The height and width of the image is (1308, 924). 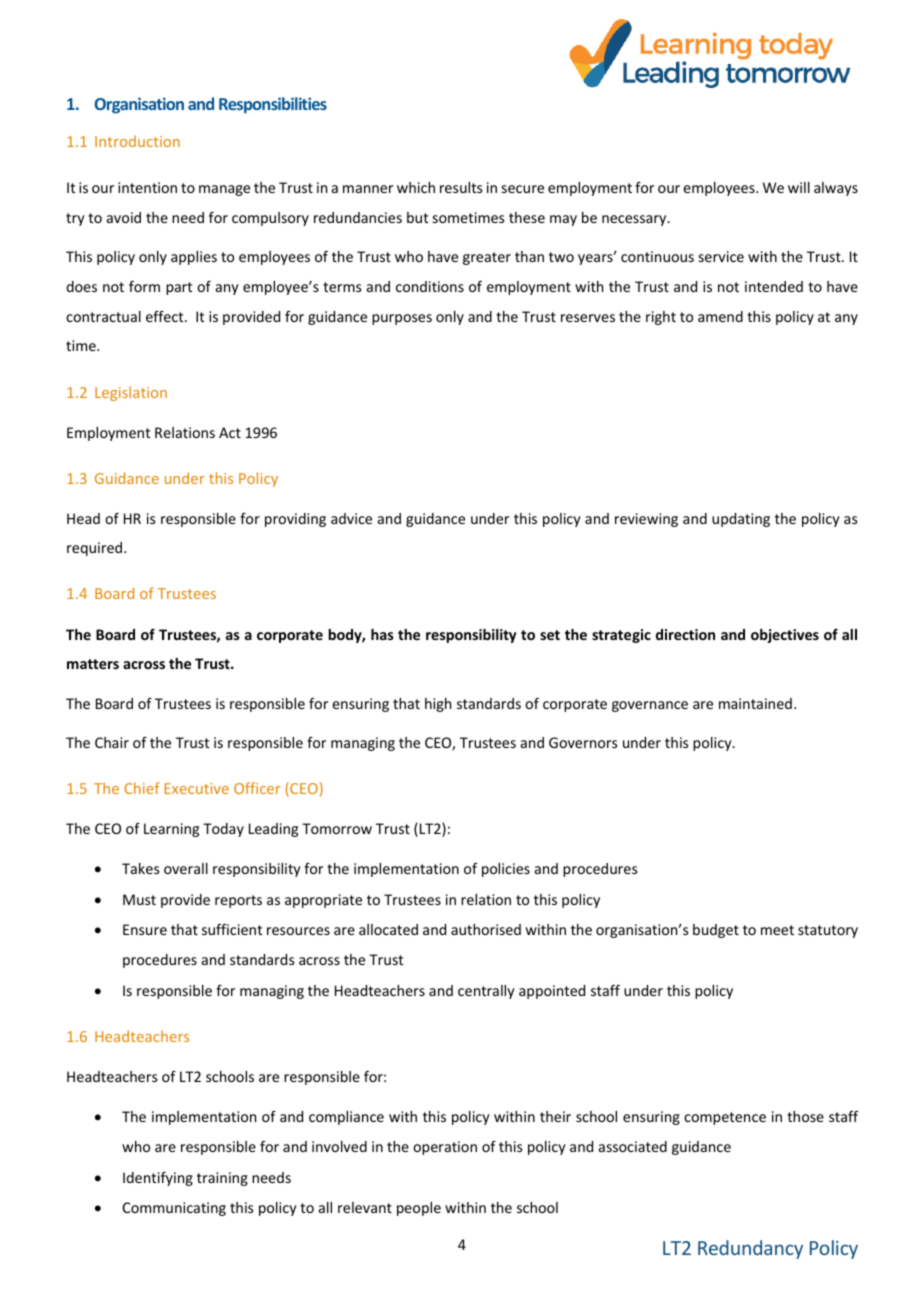 I want to click on results, so click(x=461, y=187).
